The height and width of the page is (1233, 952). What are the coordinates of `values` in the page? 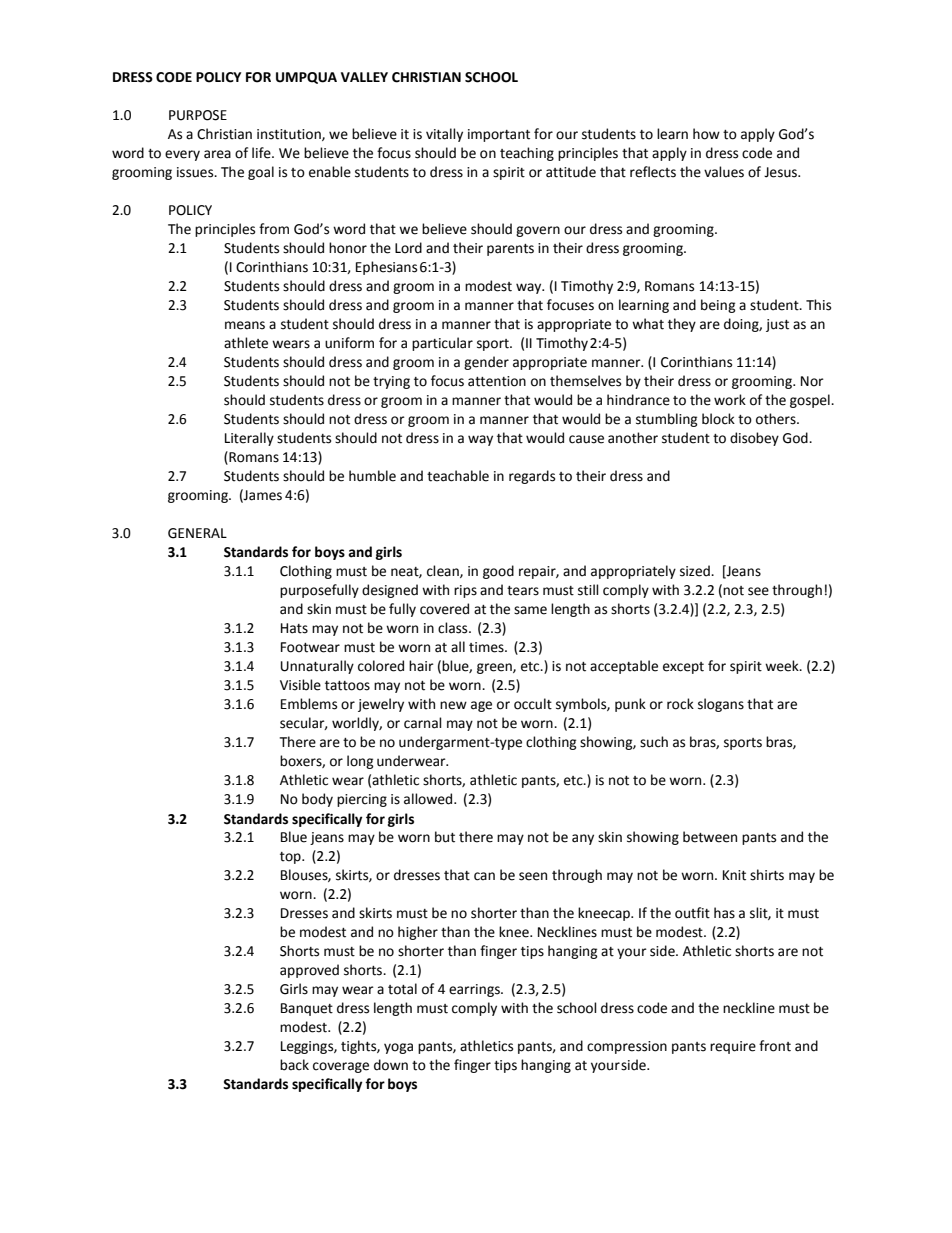 It's located at (724, 172).
